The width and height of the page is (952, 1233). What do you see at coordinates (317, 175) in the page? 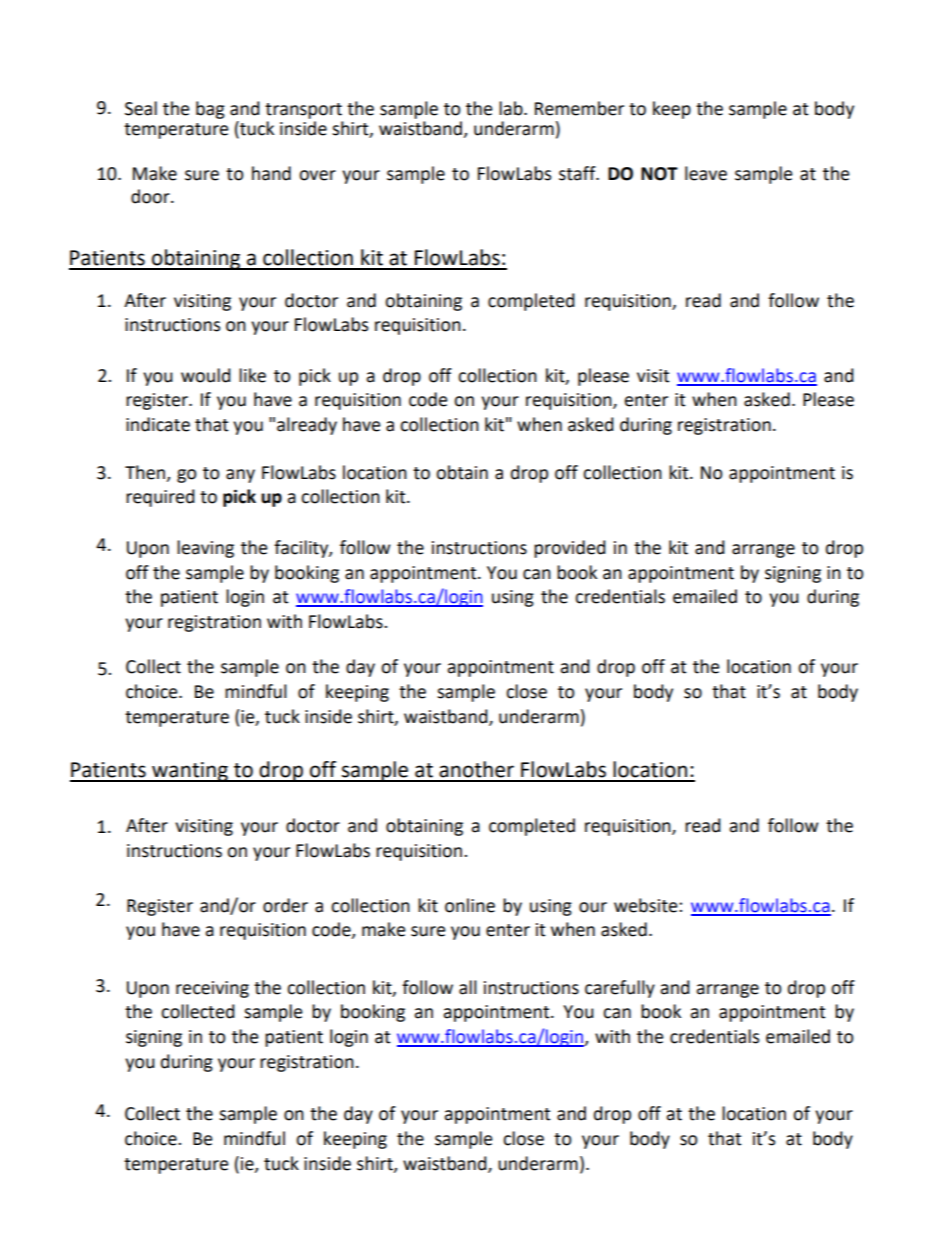
I see `over` at bounding box center [317, 175].
